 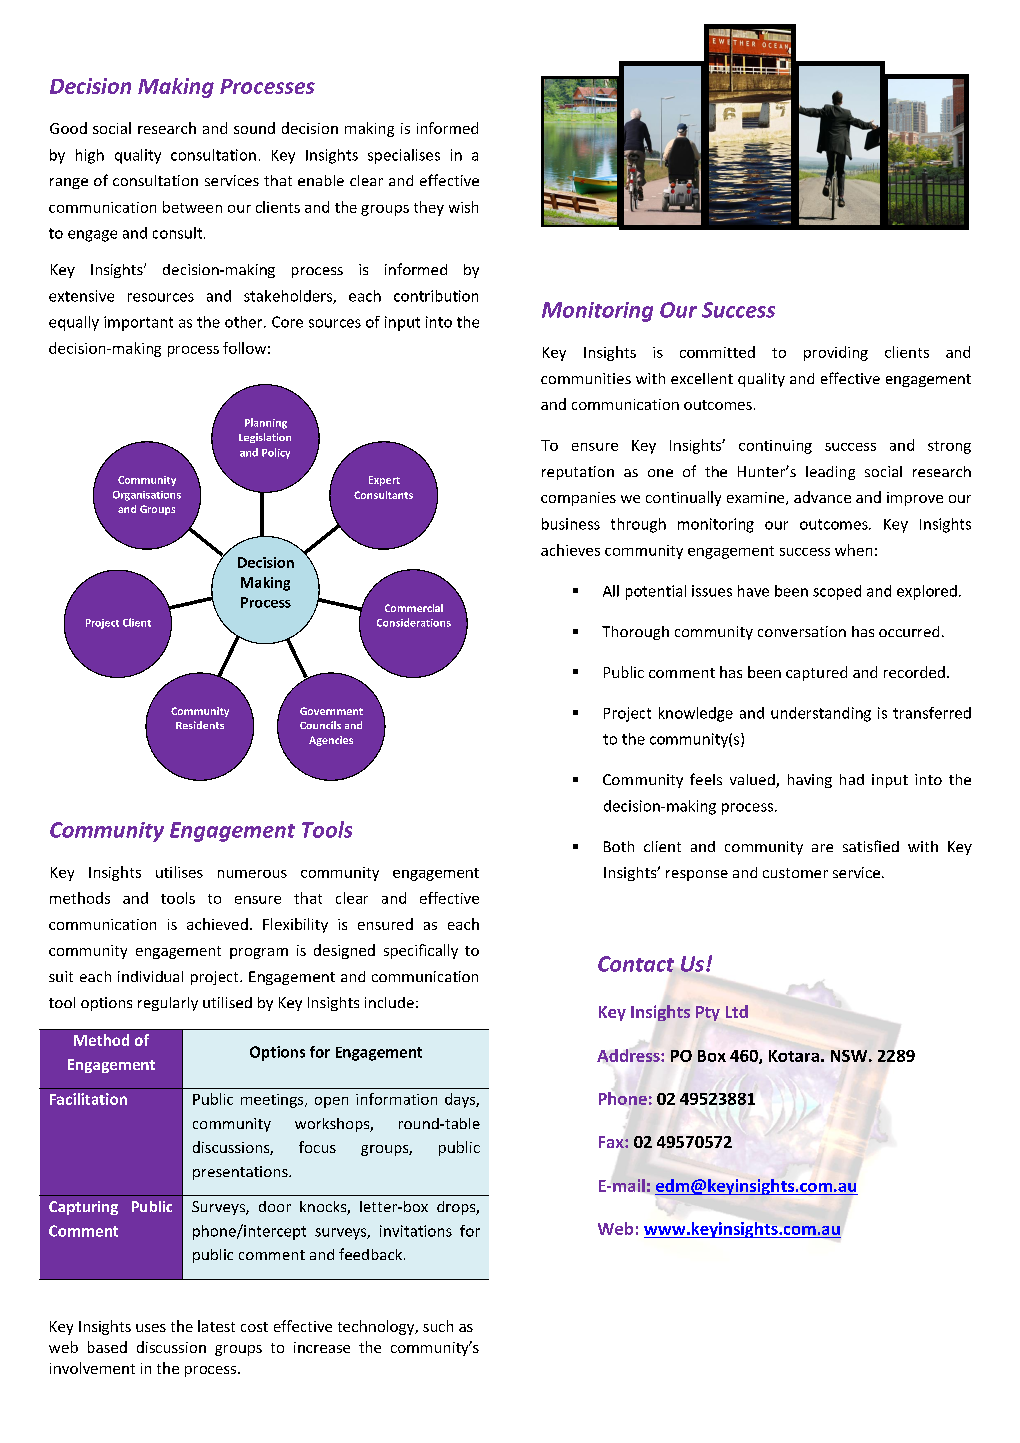 What do you see at coordinates (421, 951) in the document?
I see `specifically` at bounding box center [421, 951].
